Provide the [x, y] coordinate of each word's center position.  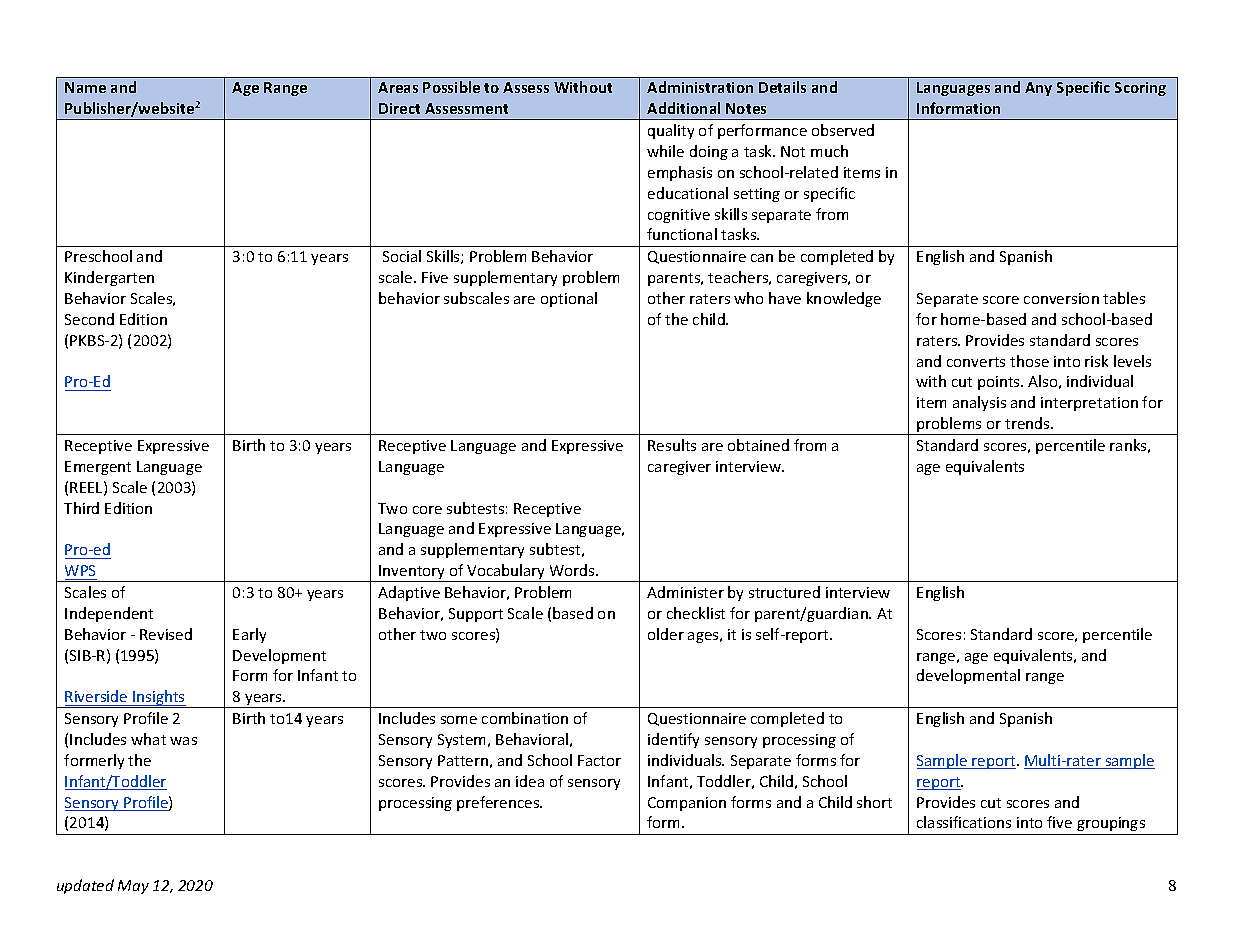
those [1029, 361]
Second [89, 319]
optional [569, 299]
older [666, 634]
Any [1038, 89]
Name [85, 87]
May [133, 887]
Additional [683, 108]
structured [784, 592]
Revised [166, 634]
